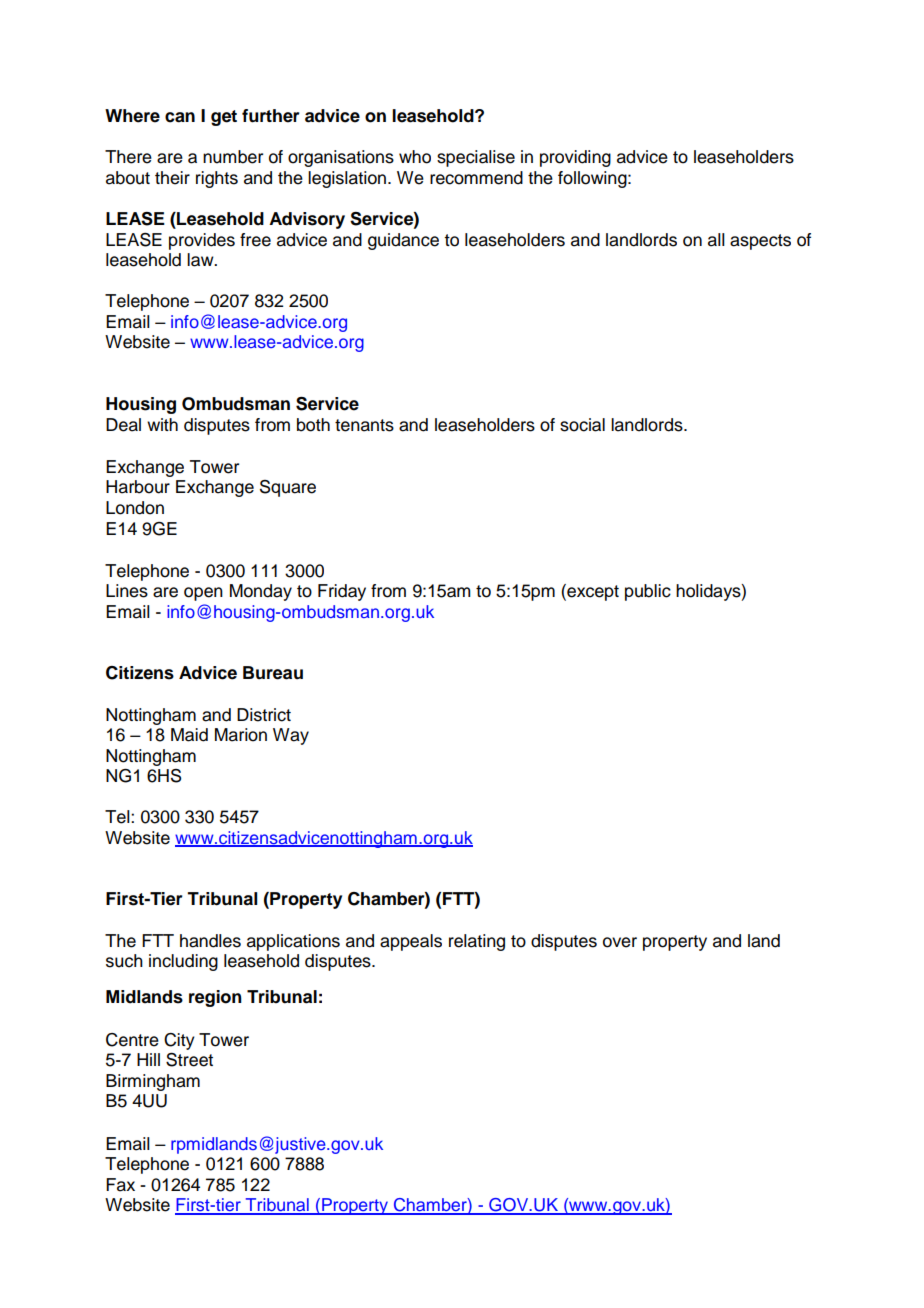 The width and height of the document is (924, 1308). I want to click on public, so click(648, 592).
